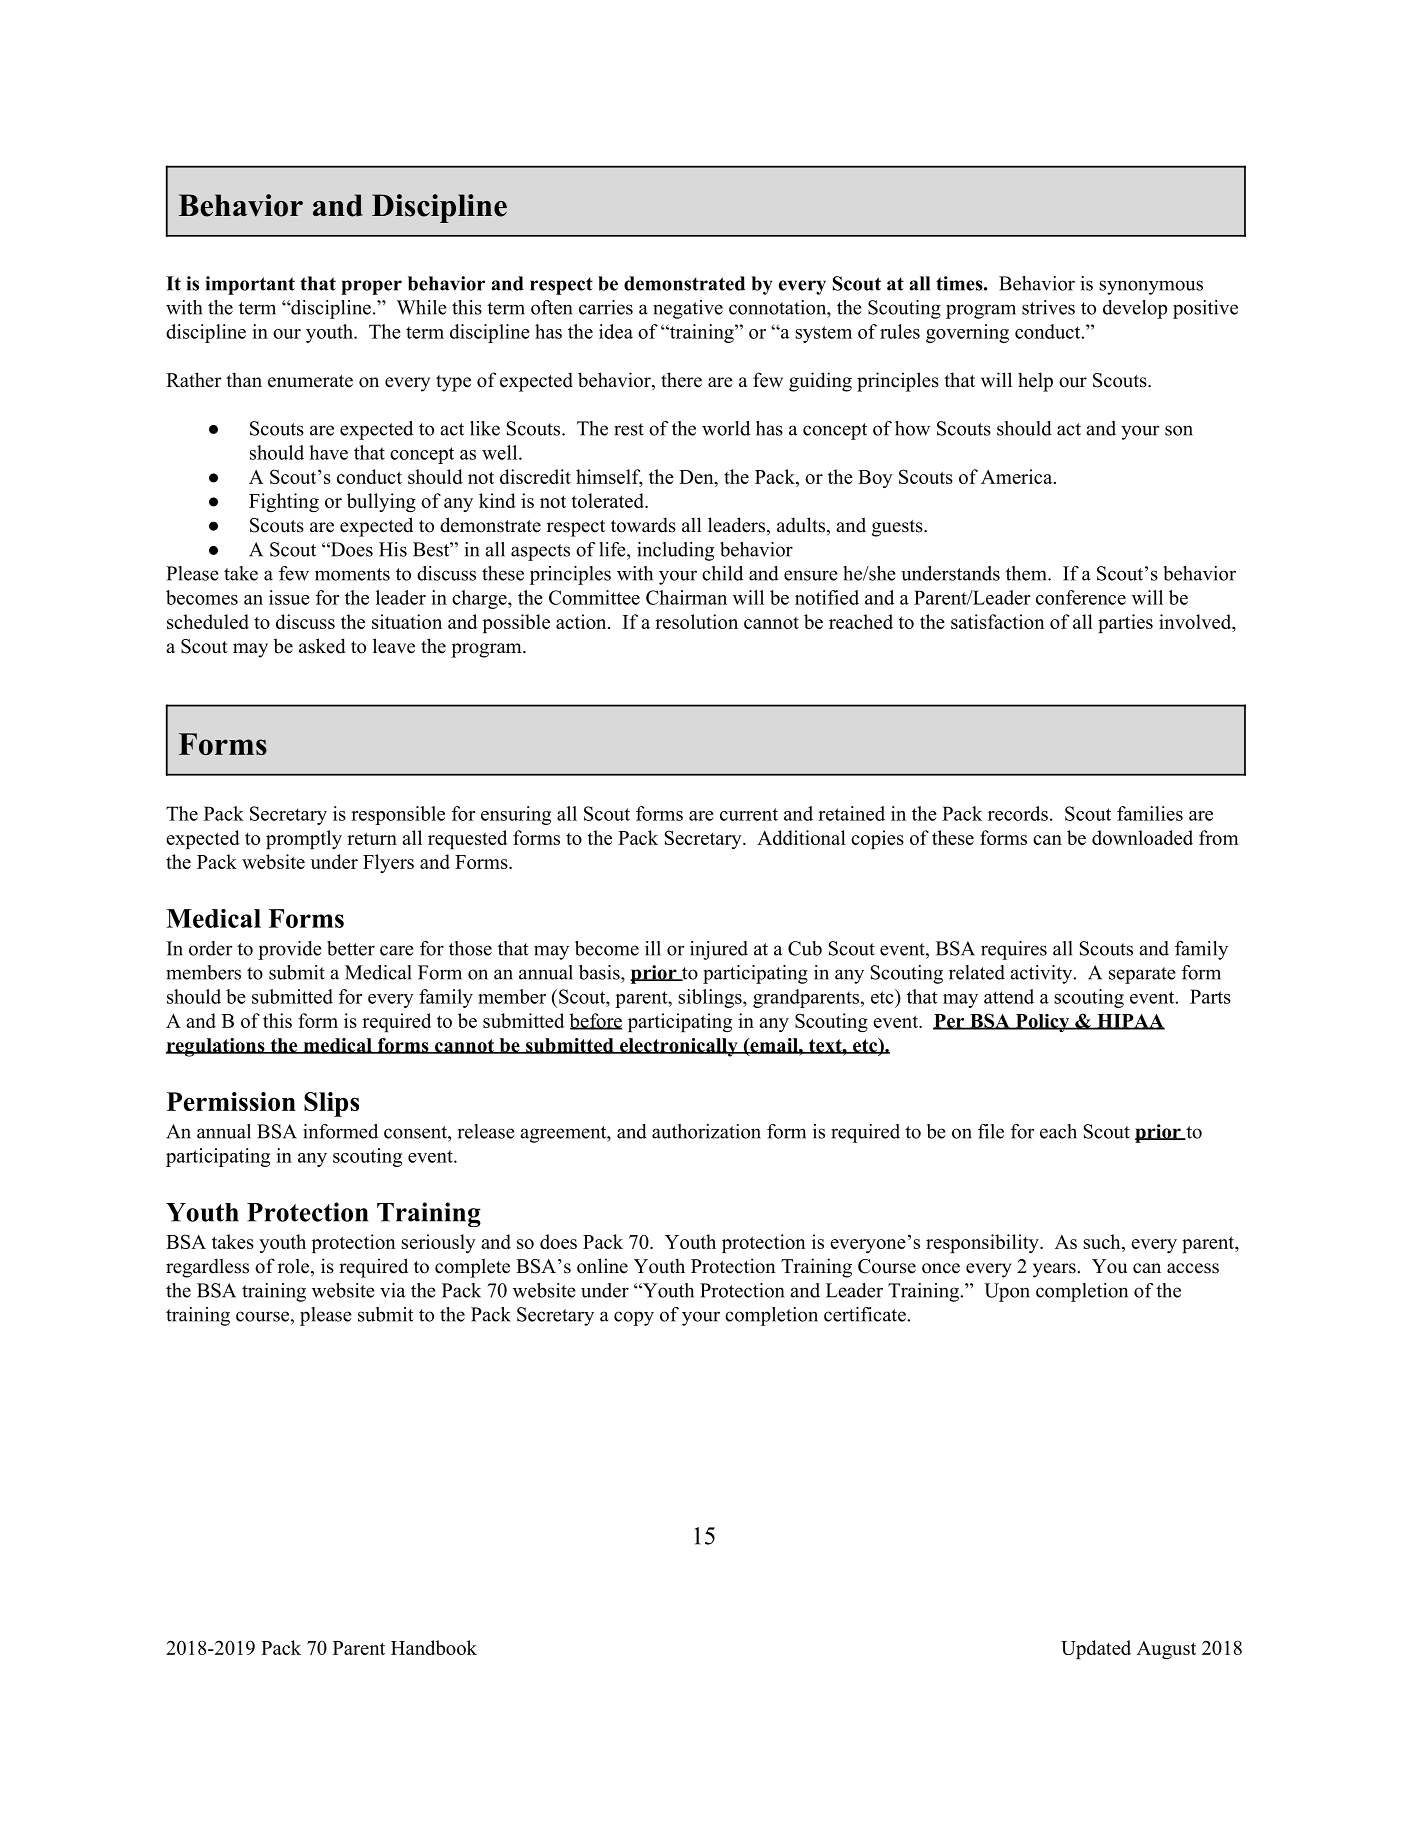 The image size is (1410, 1824). What do you see at coordinates (1101, 1241) in the screenshot?
I see `such` at bounding box center [1101, 1241].
